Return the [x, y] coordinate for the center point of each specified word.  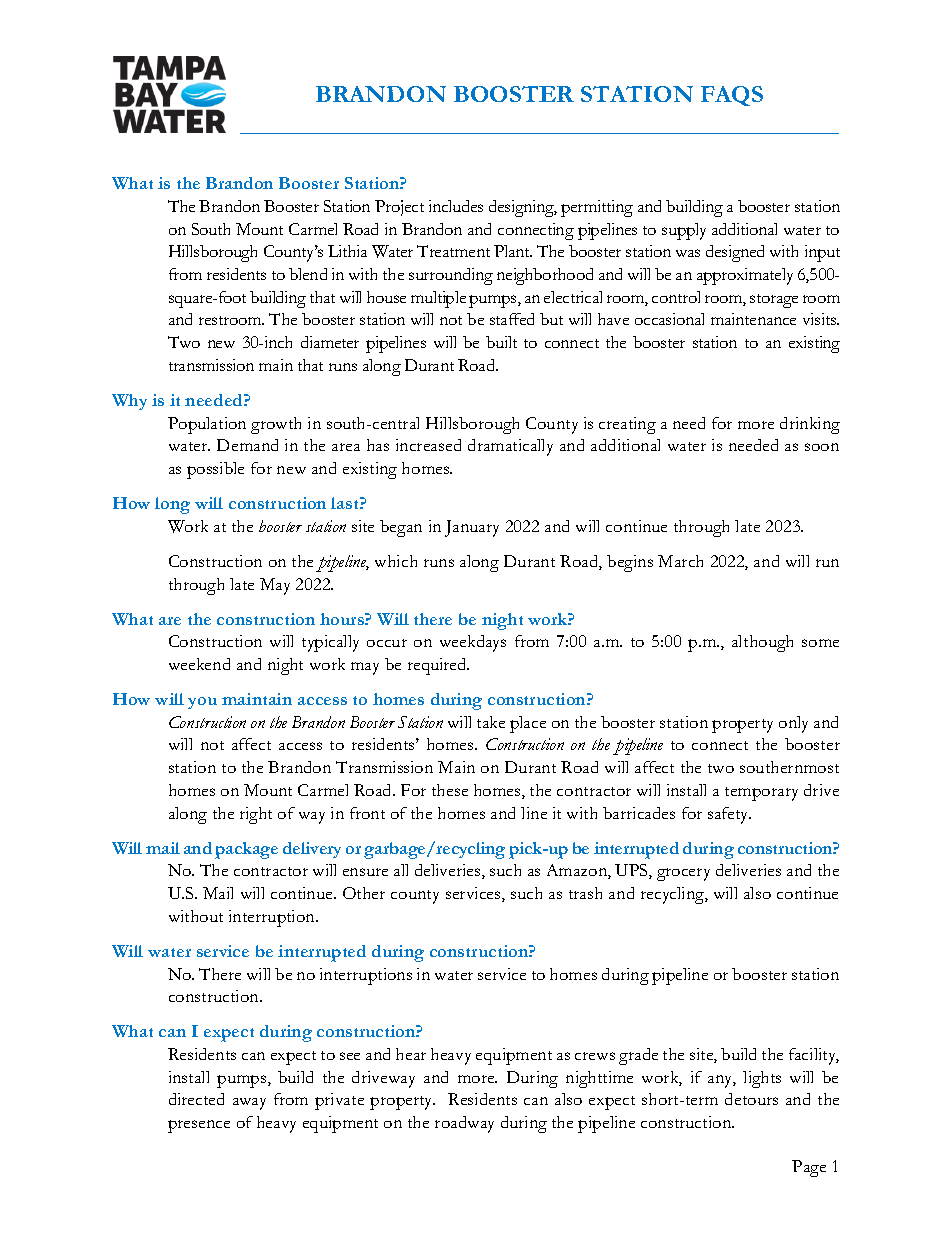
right [256, 815]
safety [729, 815]
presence [199, 1126]
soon [822, 447]
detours [751, 1099]
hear [411, 1054]
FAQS [732, 96]
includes [456, 206]
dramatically [510, 447]
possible [215, 470]
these [450, 790]
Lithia [347, 251]
